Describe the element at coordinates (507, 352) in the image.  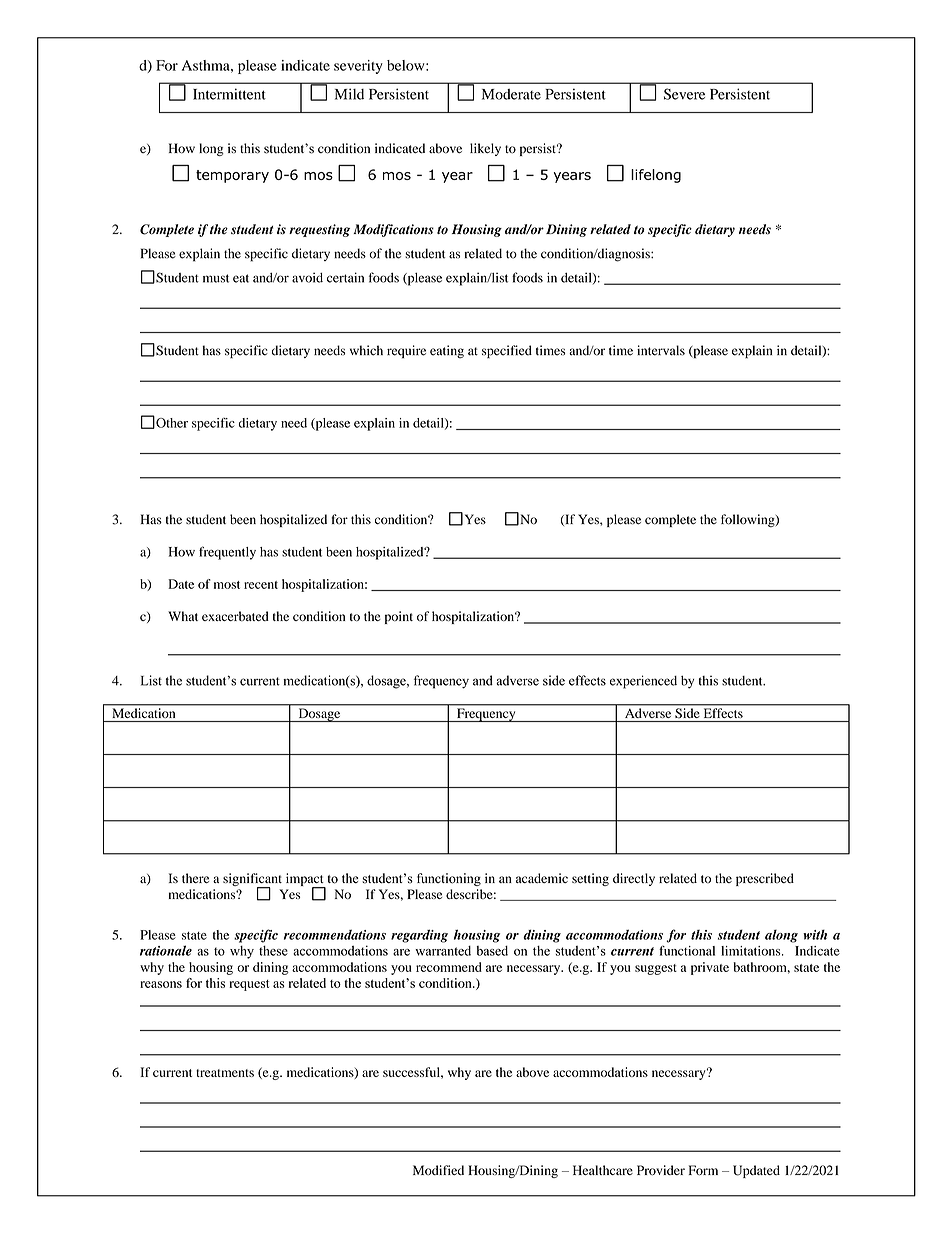
I see `specified` at that location.
